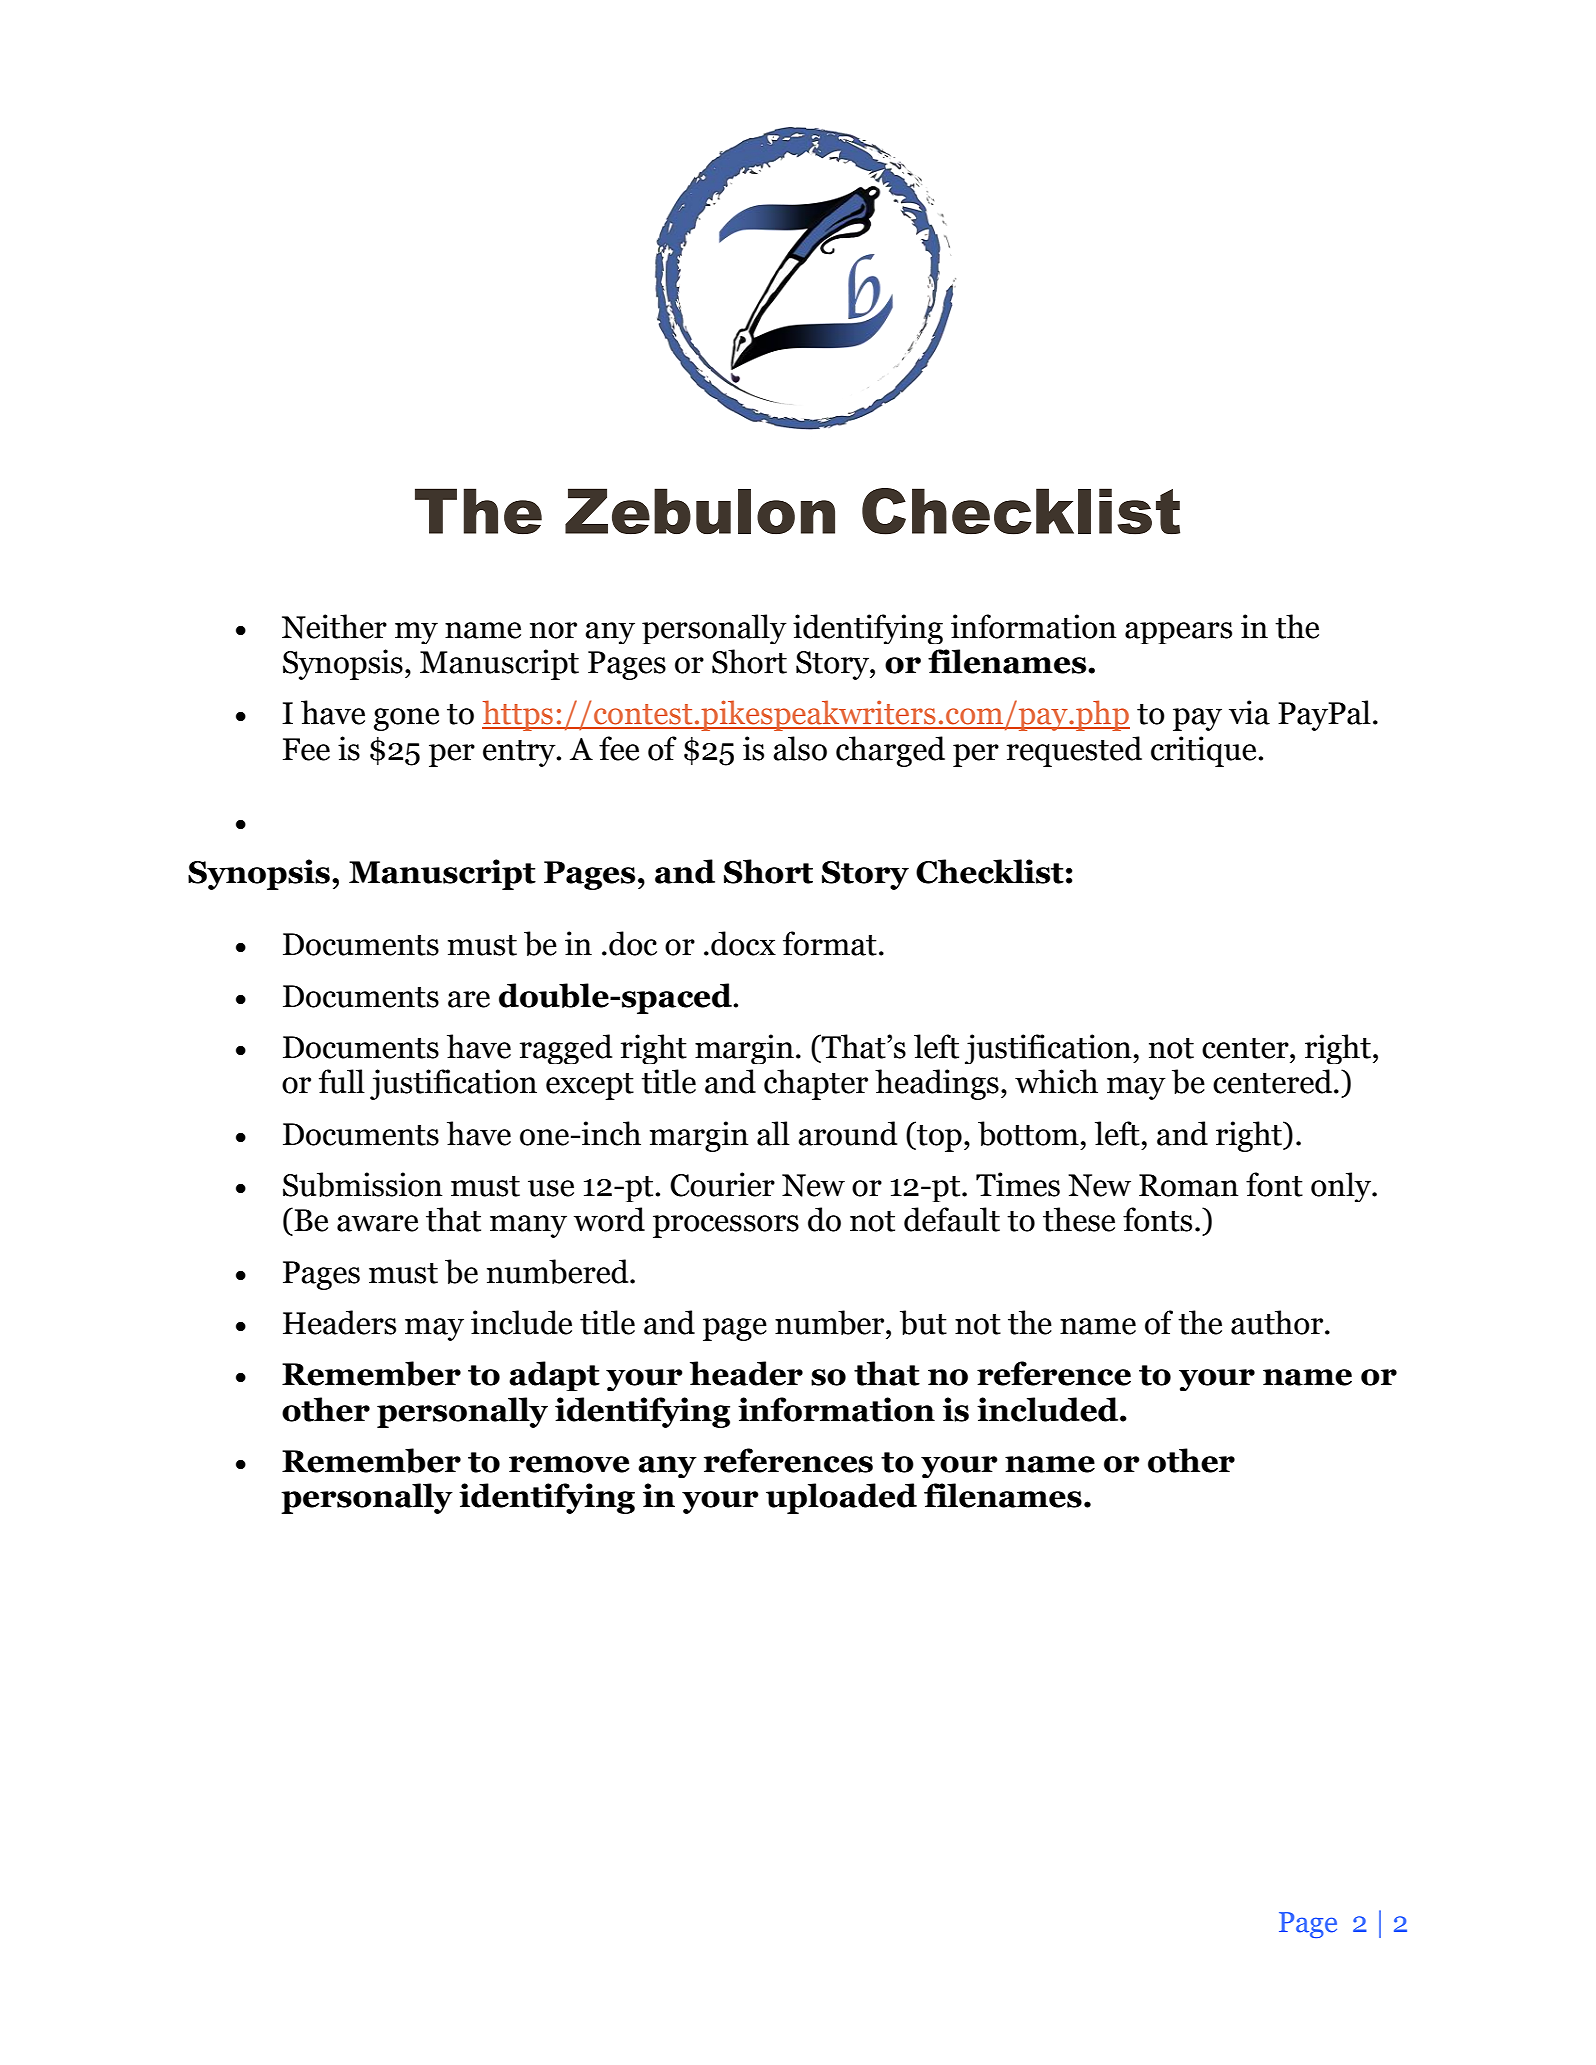  What do you see at coordinates (1277, 1322) in the screenshot?
I see `author` at bounding box center [1277, 1322].
